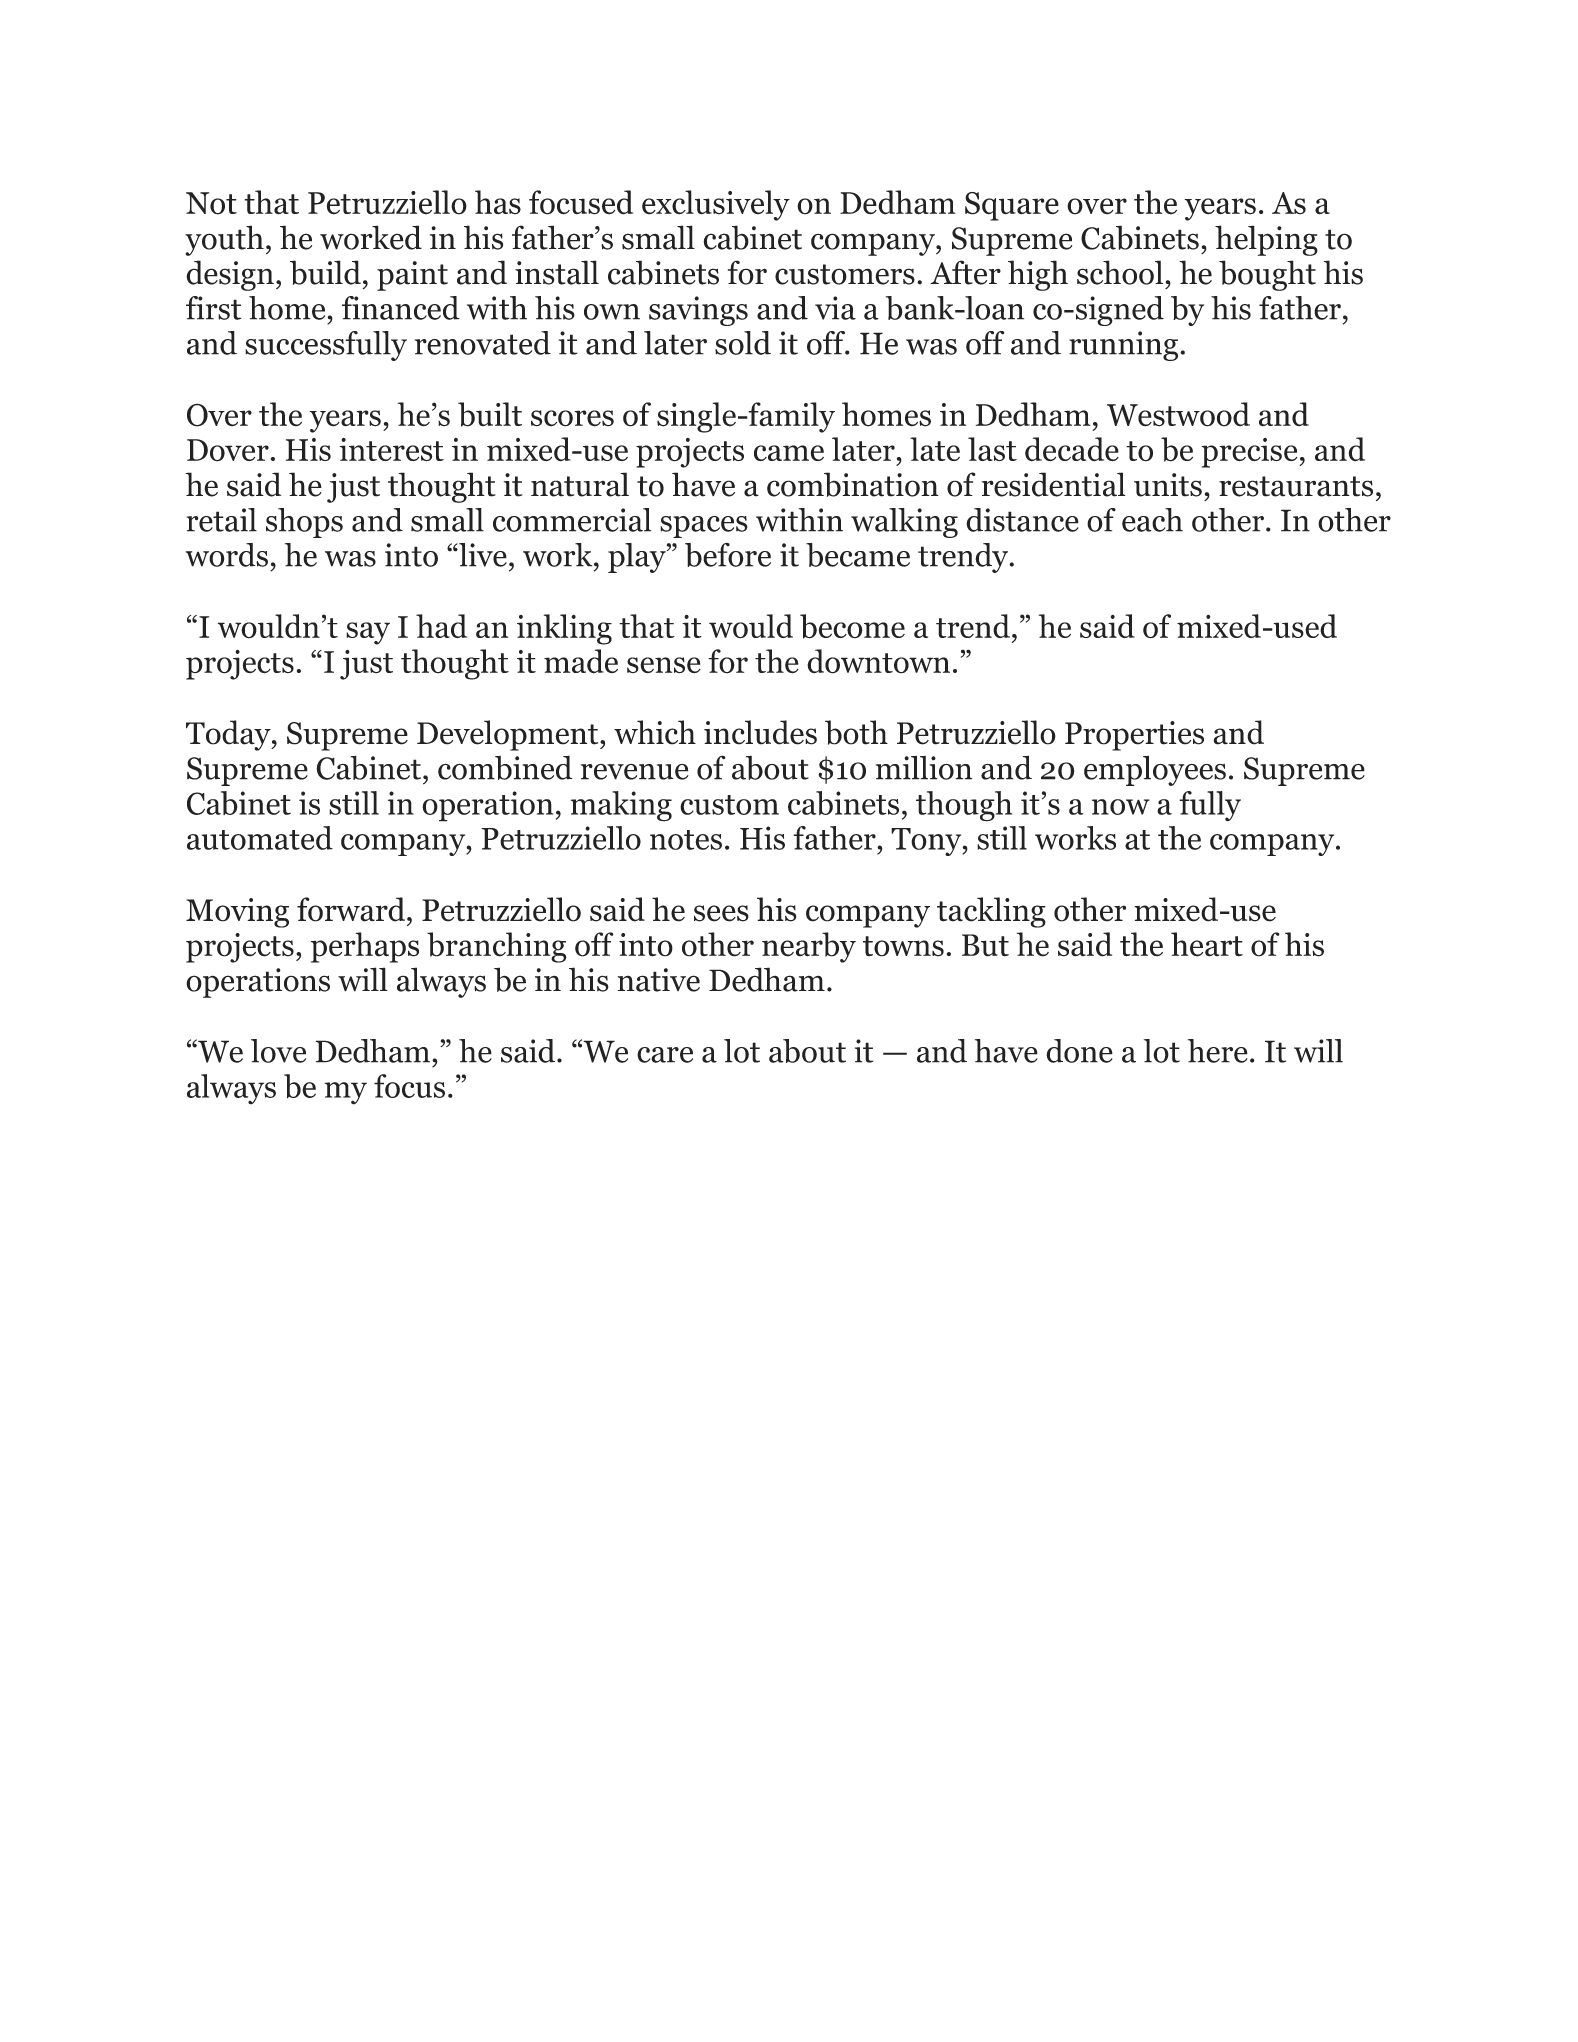  I want to click on spaces, so click(704, 527).
